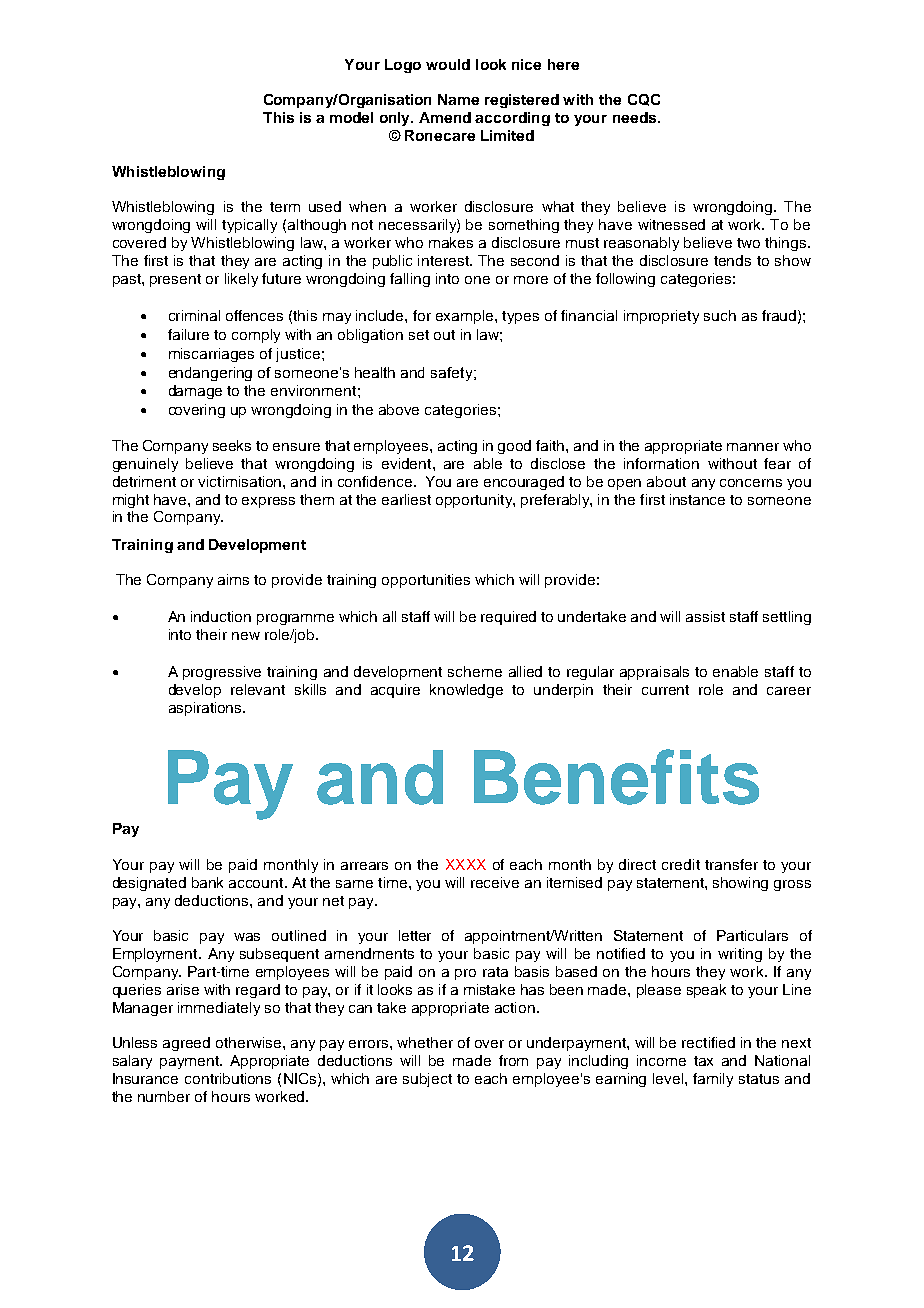 The width and height of the screenshot is (924, 1308). What do you see at coordinates (228, 1078) in the screenshot?
I see `contributions` at bounding box center [228, 1078].
